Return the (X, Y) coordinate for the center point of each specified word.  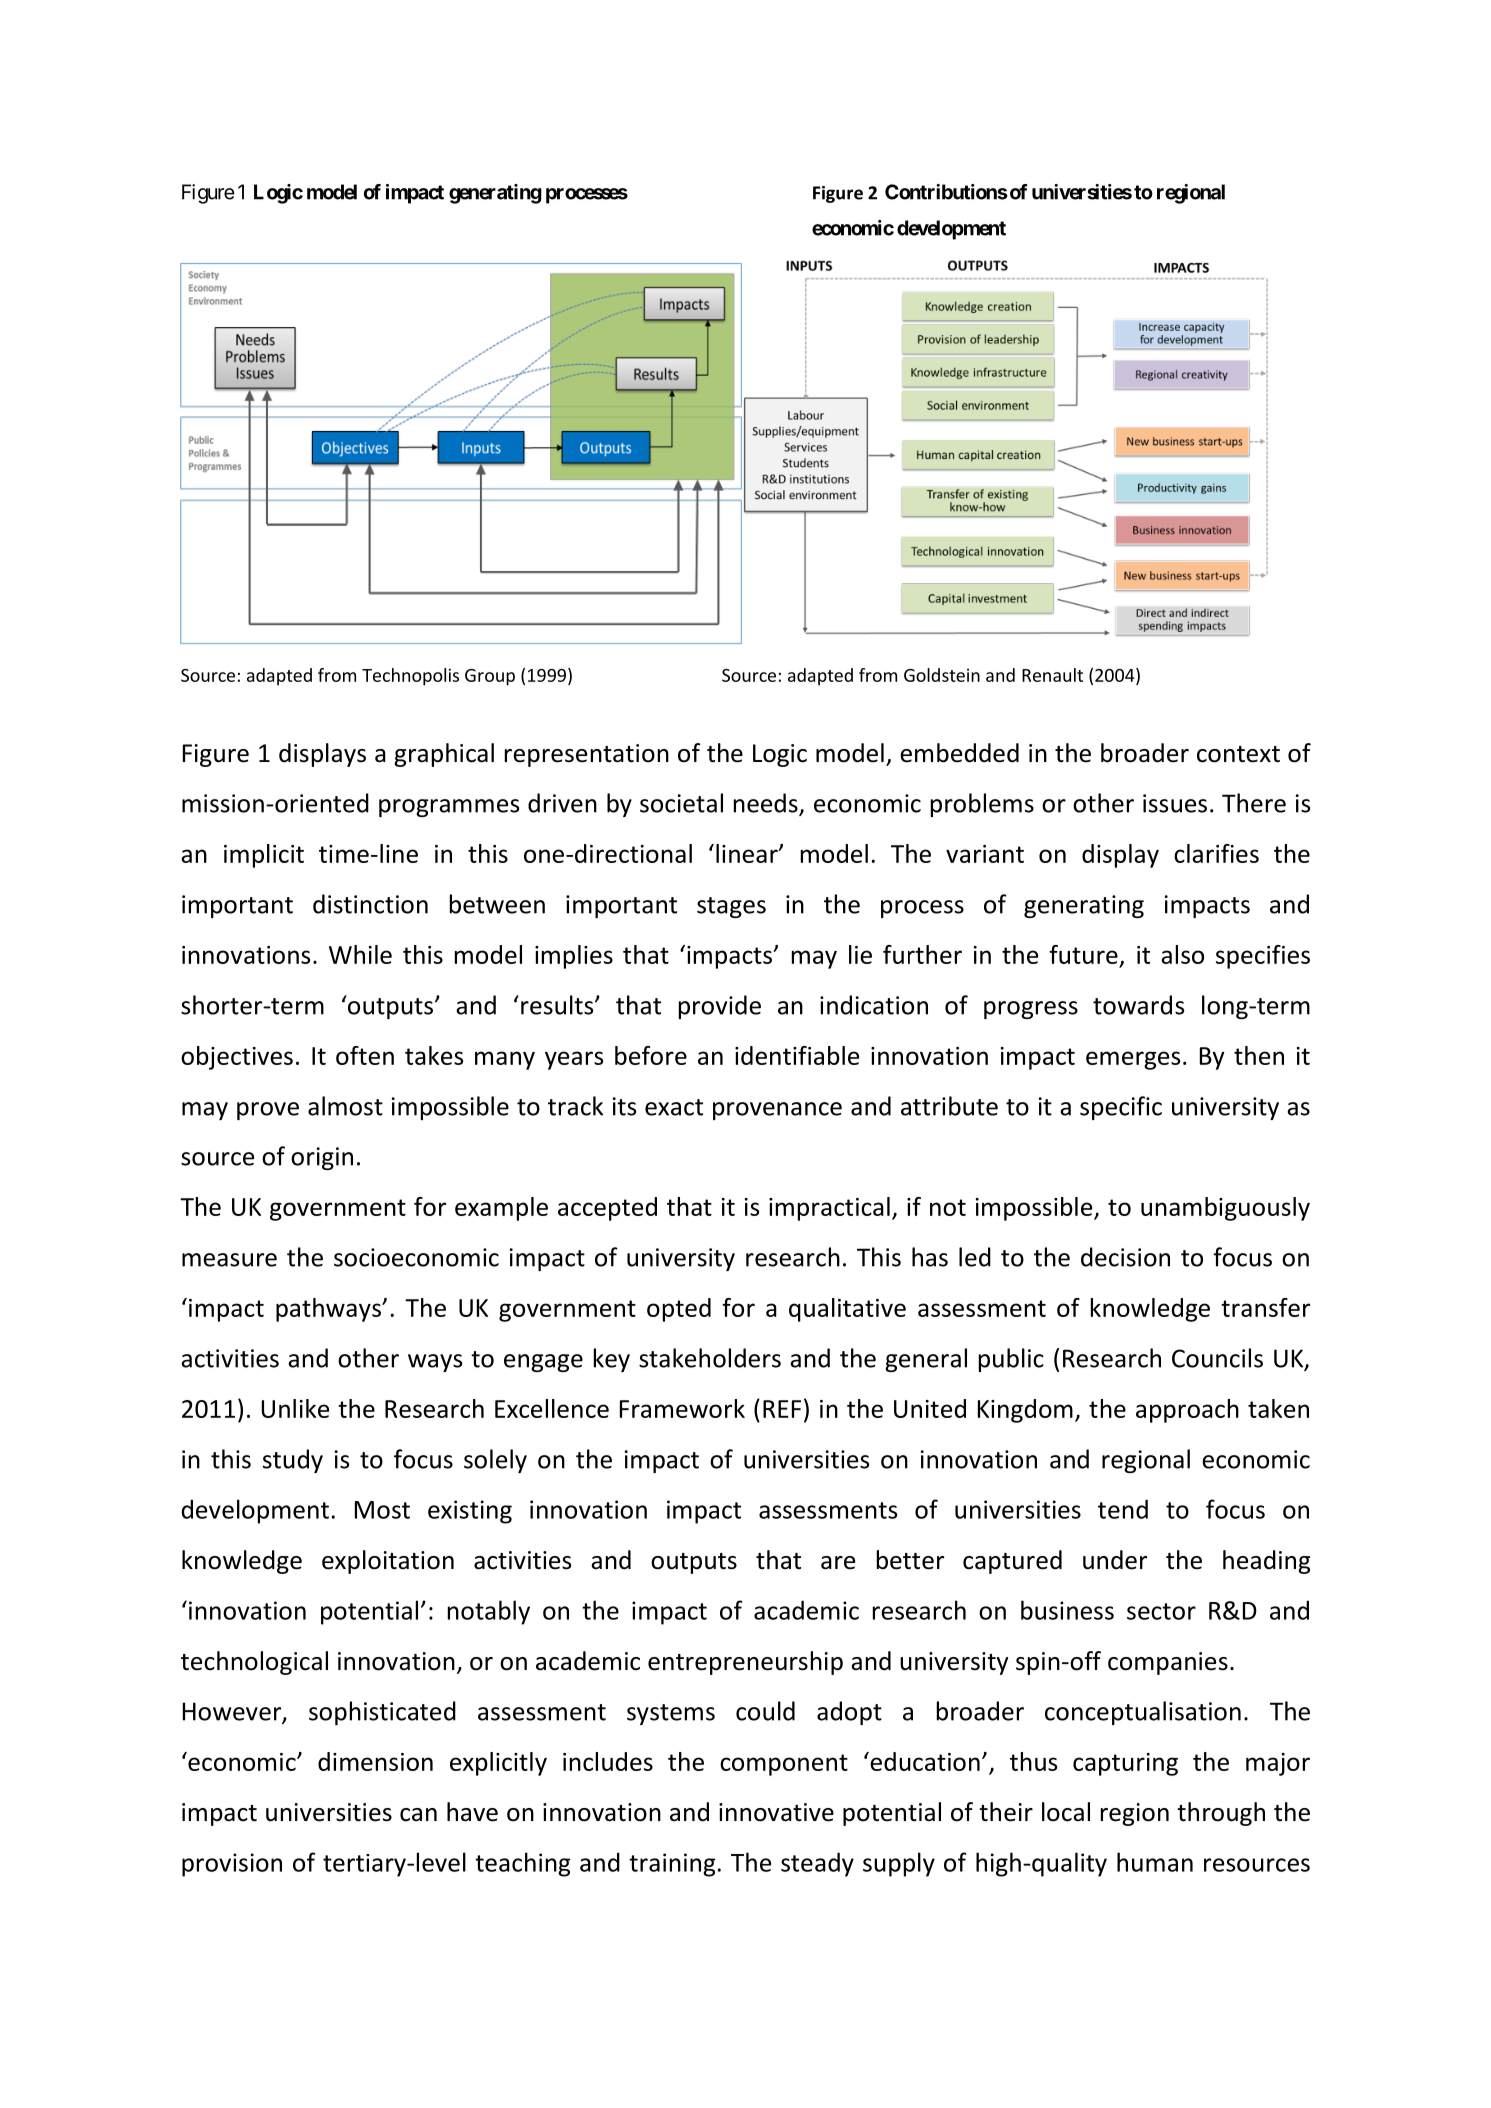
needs (767, 804)
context (1238, 754)
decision (1125, 1257)
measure (229, 1260)
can (418, 1815)
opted (679, 1310)
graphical (444, 755)
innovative (776, 1812)
